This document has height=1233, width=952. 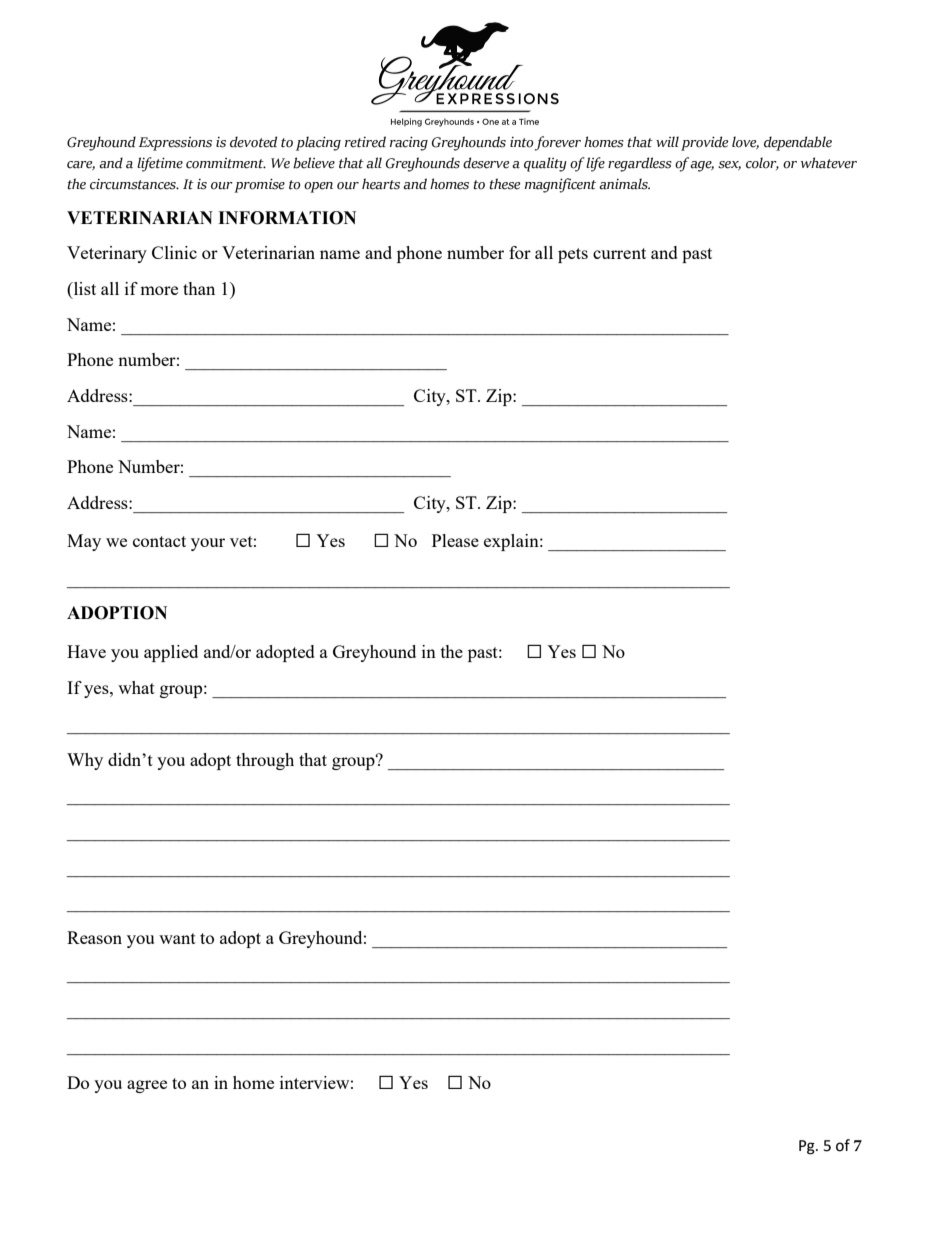 I want to click on deserve, so click(x=486, y=163).
